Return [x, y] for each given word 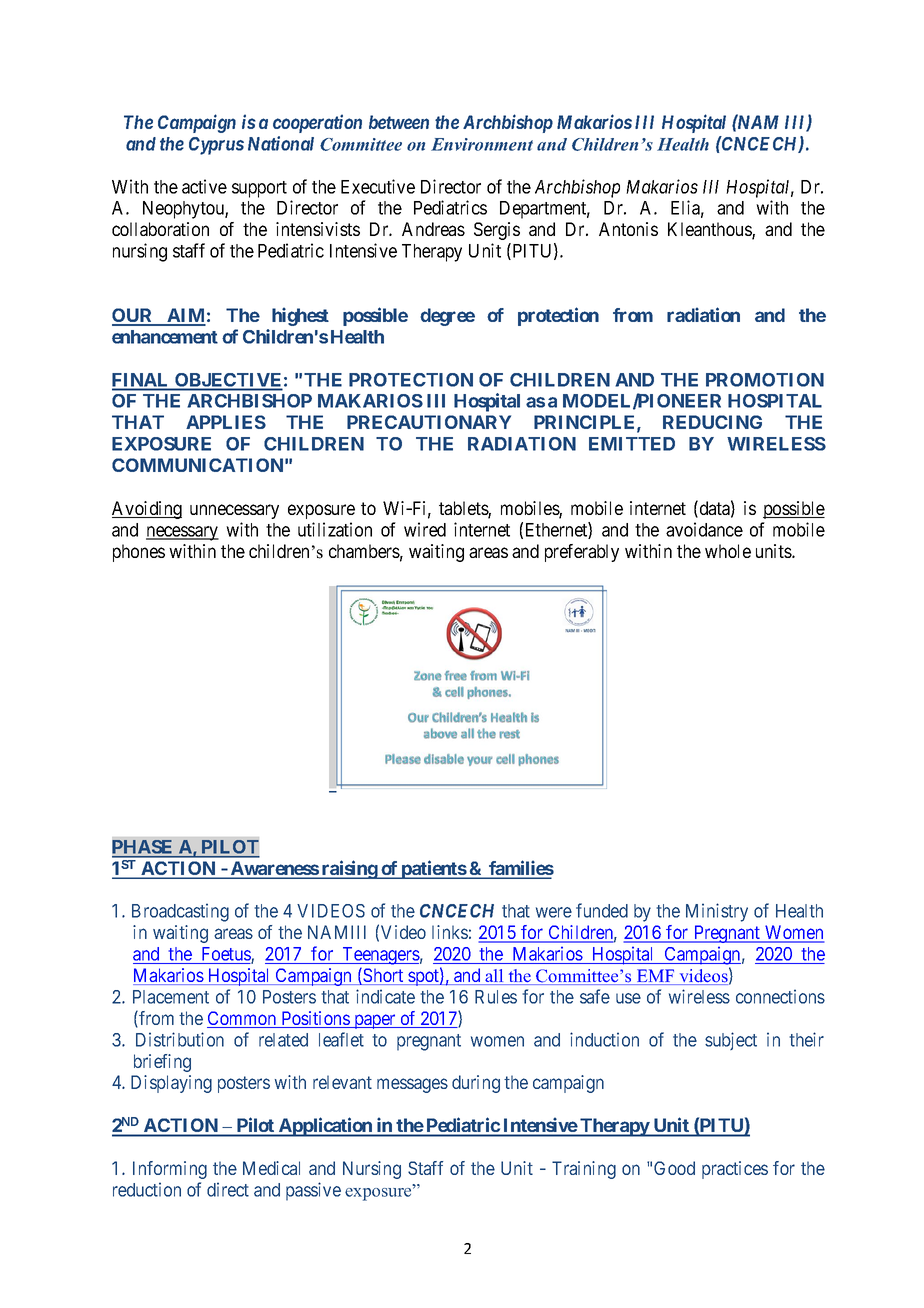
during [476, 1084]
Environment [482, 144]
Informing [170, 1170]
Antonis [628, 229]
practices [735, 1170]
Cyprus [216, 146]
